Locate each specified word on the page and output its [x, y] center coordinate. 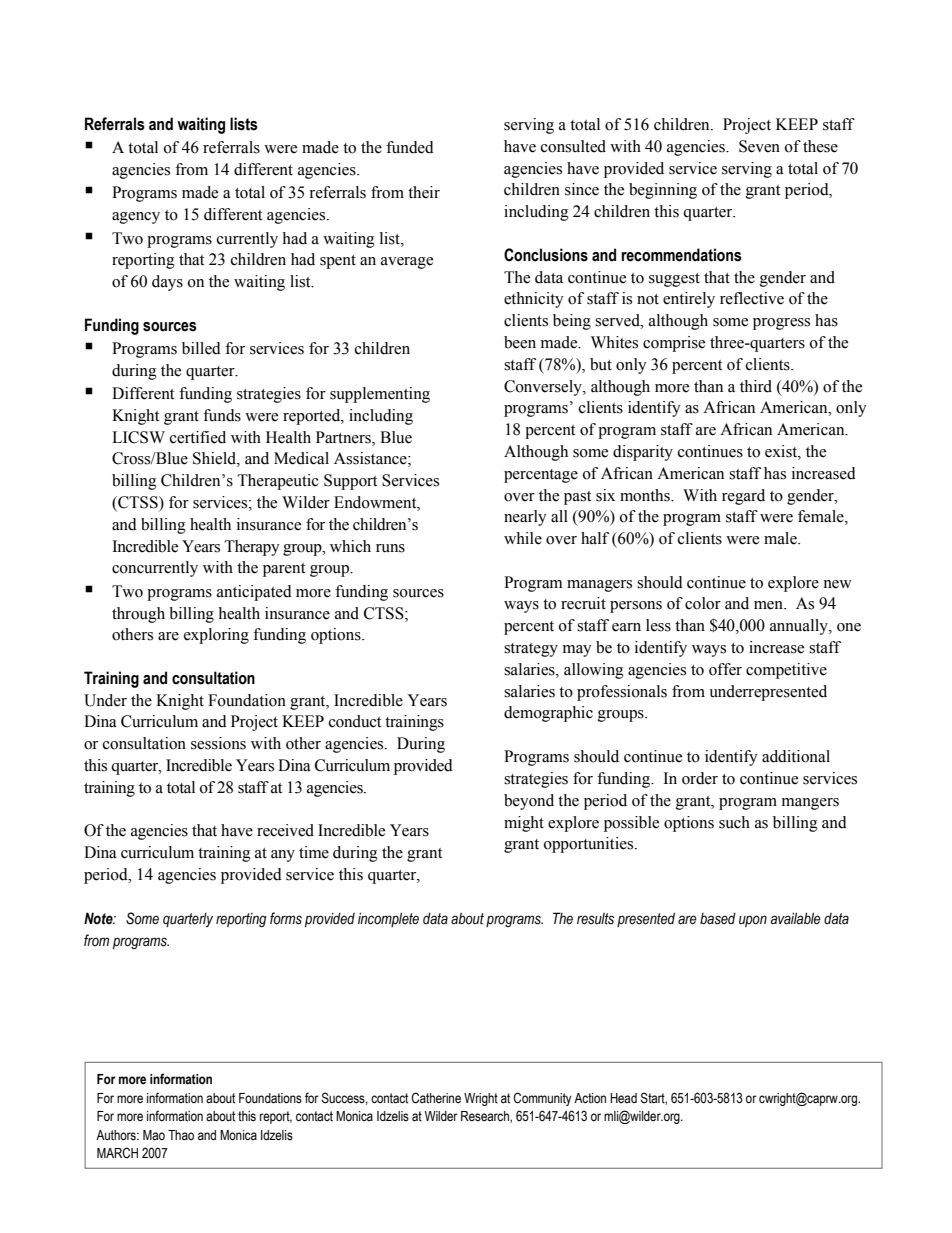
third [756, 386]
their [424, 192]
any [283, 856]
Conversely [544, 388]
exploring [216, 636]
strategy [531, 650]
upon [753, 921]
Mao [154, 1135]
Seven [759, 146]
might [524, 824]
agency [136, 218]
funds [222, 415]
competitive [786, 671]
